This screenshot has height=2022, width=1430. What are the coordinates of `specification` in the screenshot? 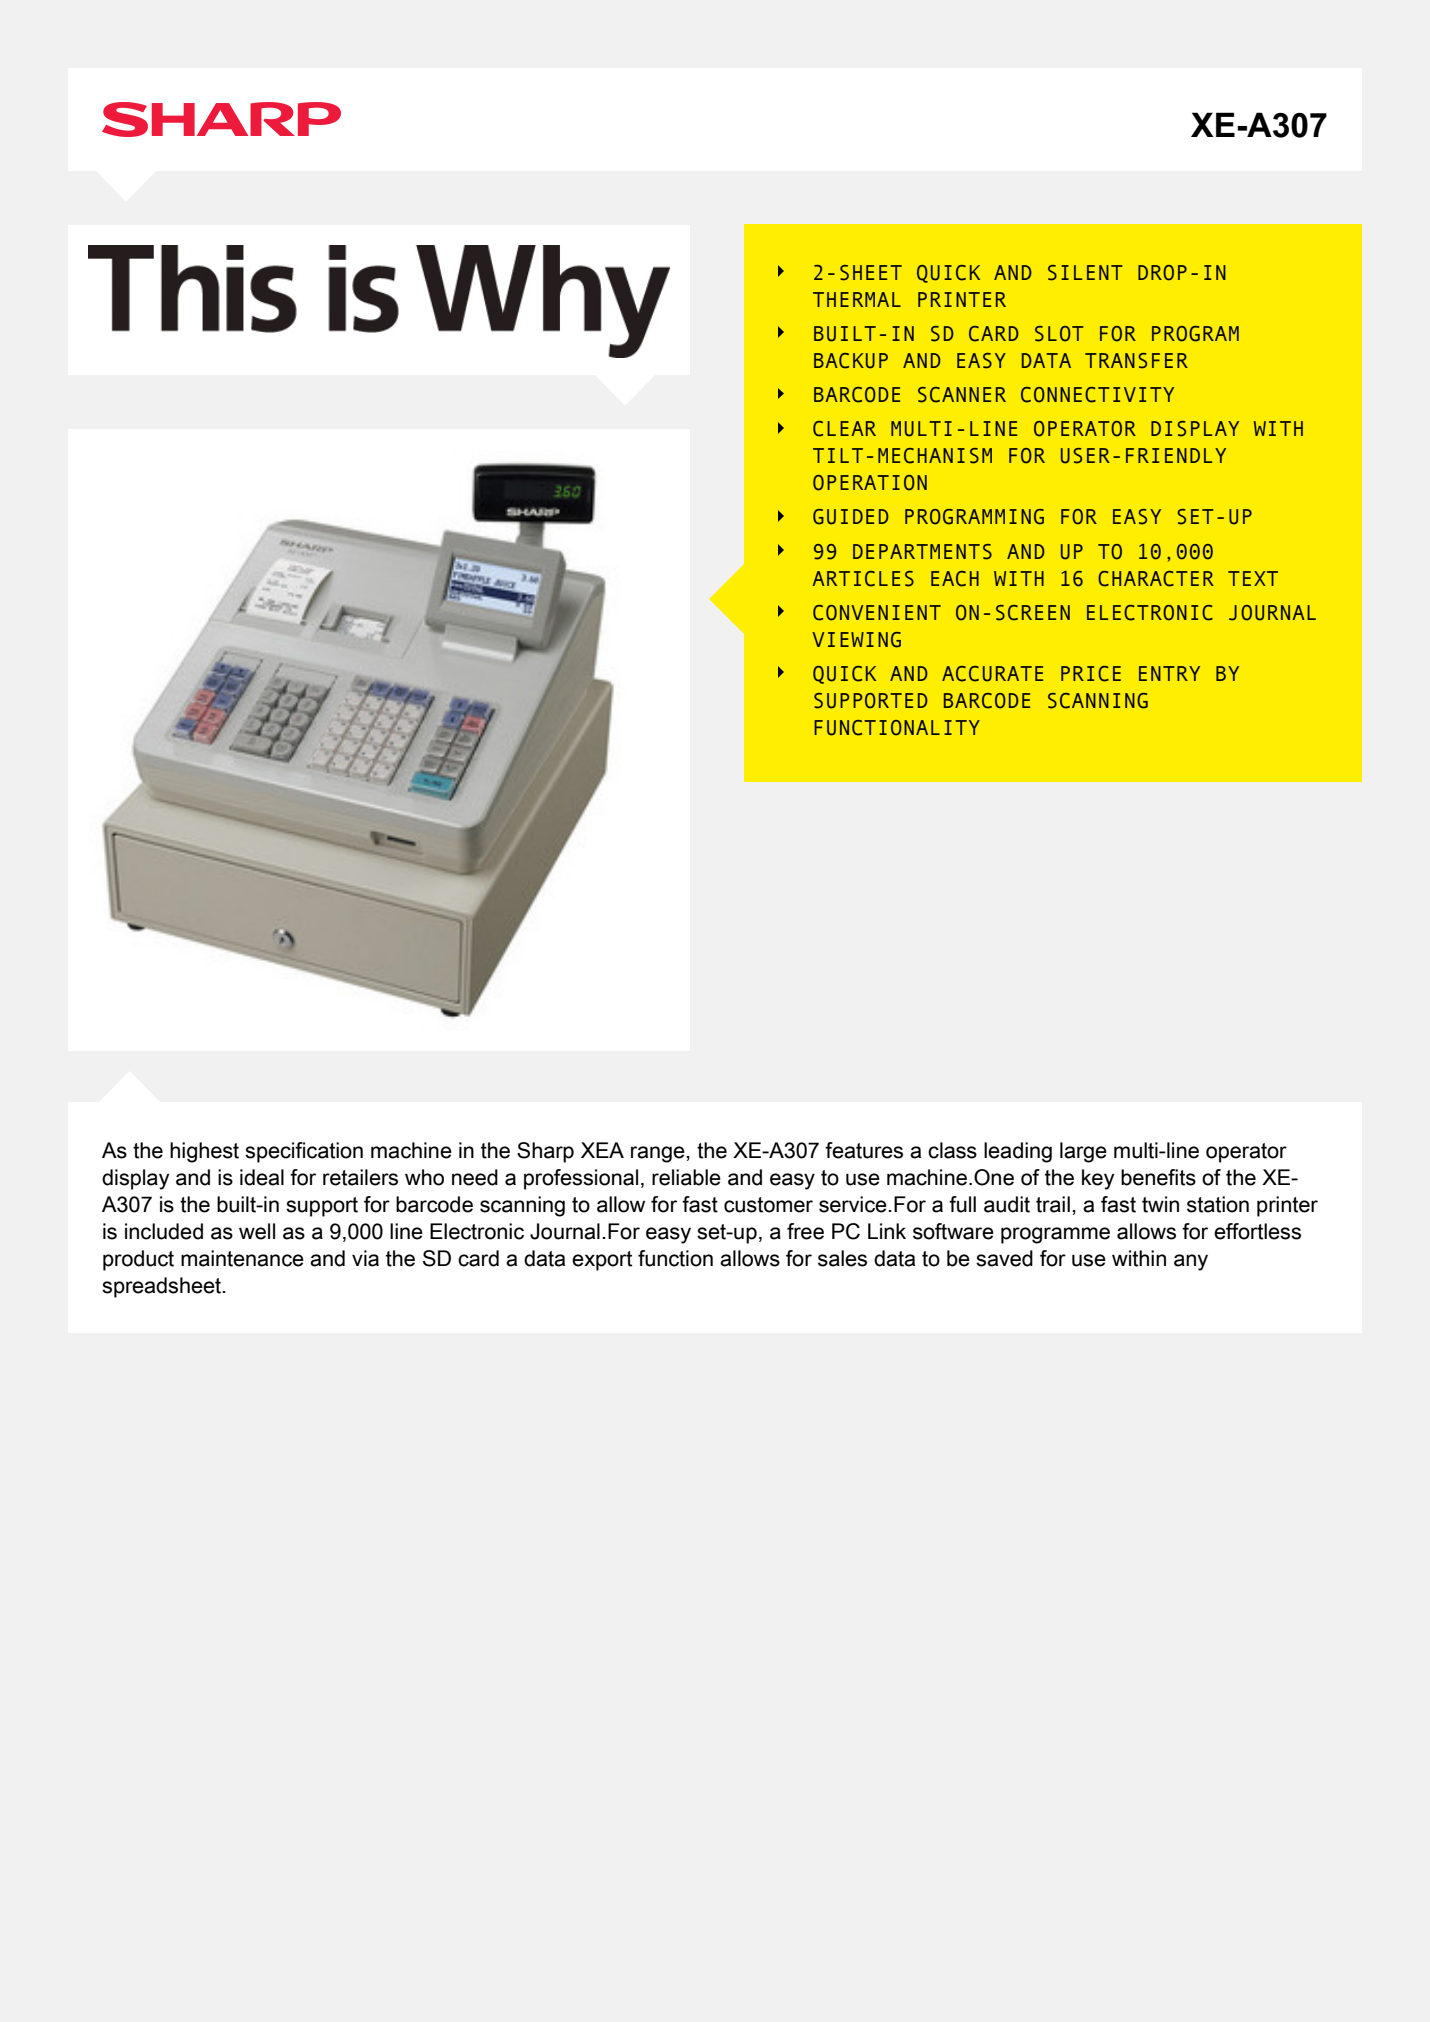 It's located at (304, 1152).
